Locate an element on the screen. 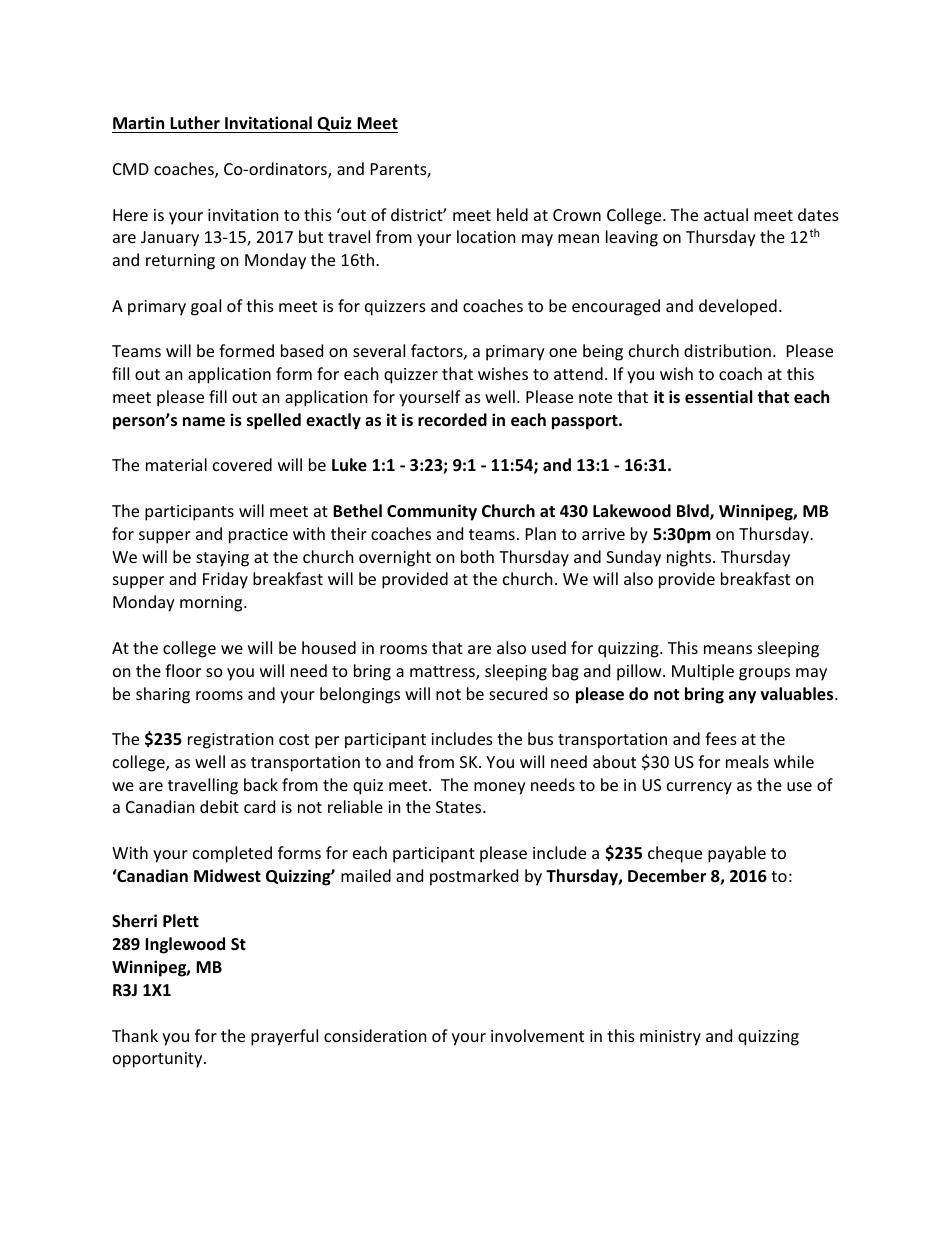  fees is located at coordinates (721, 738).
